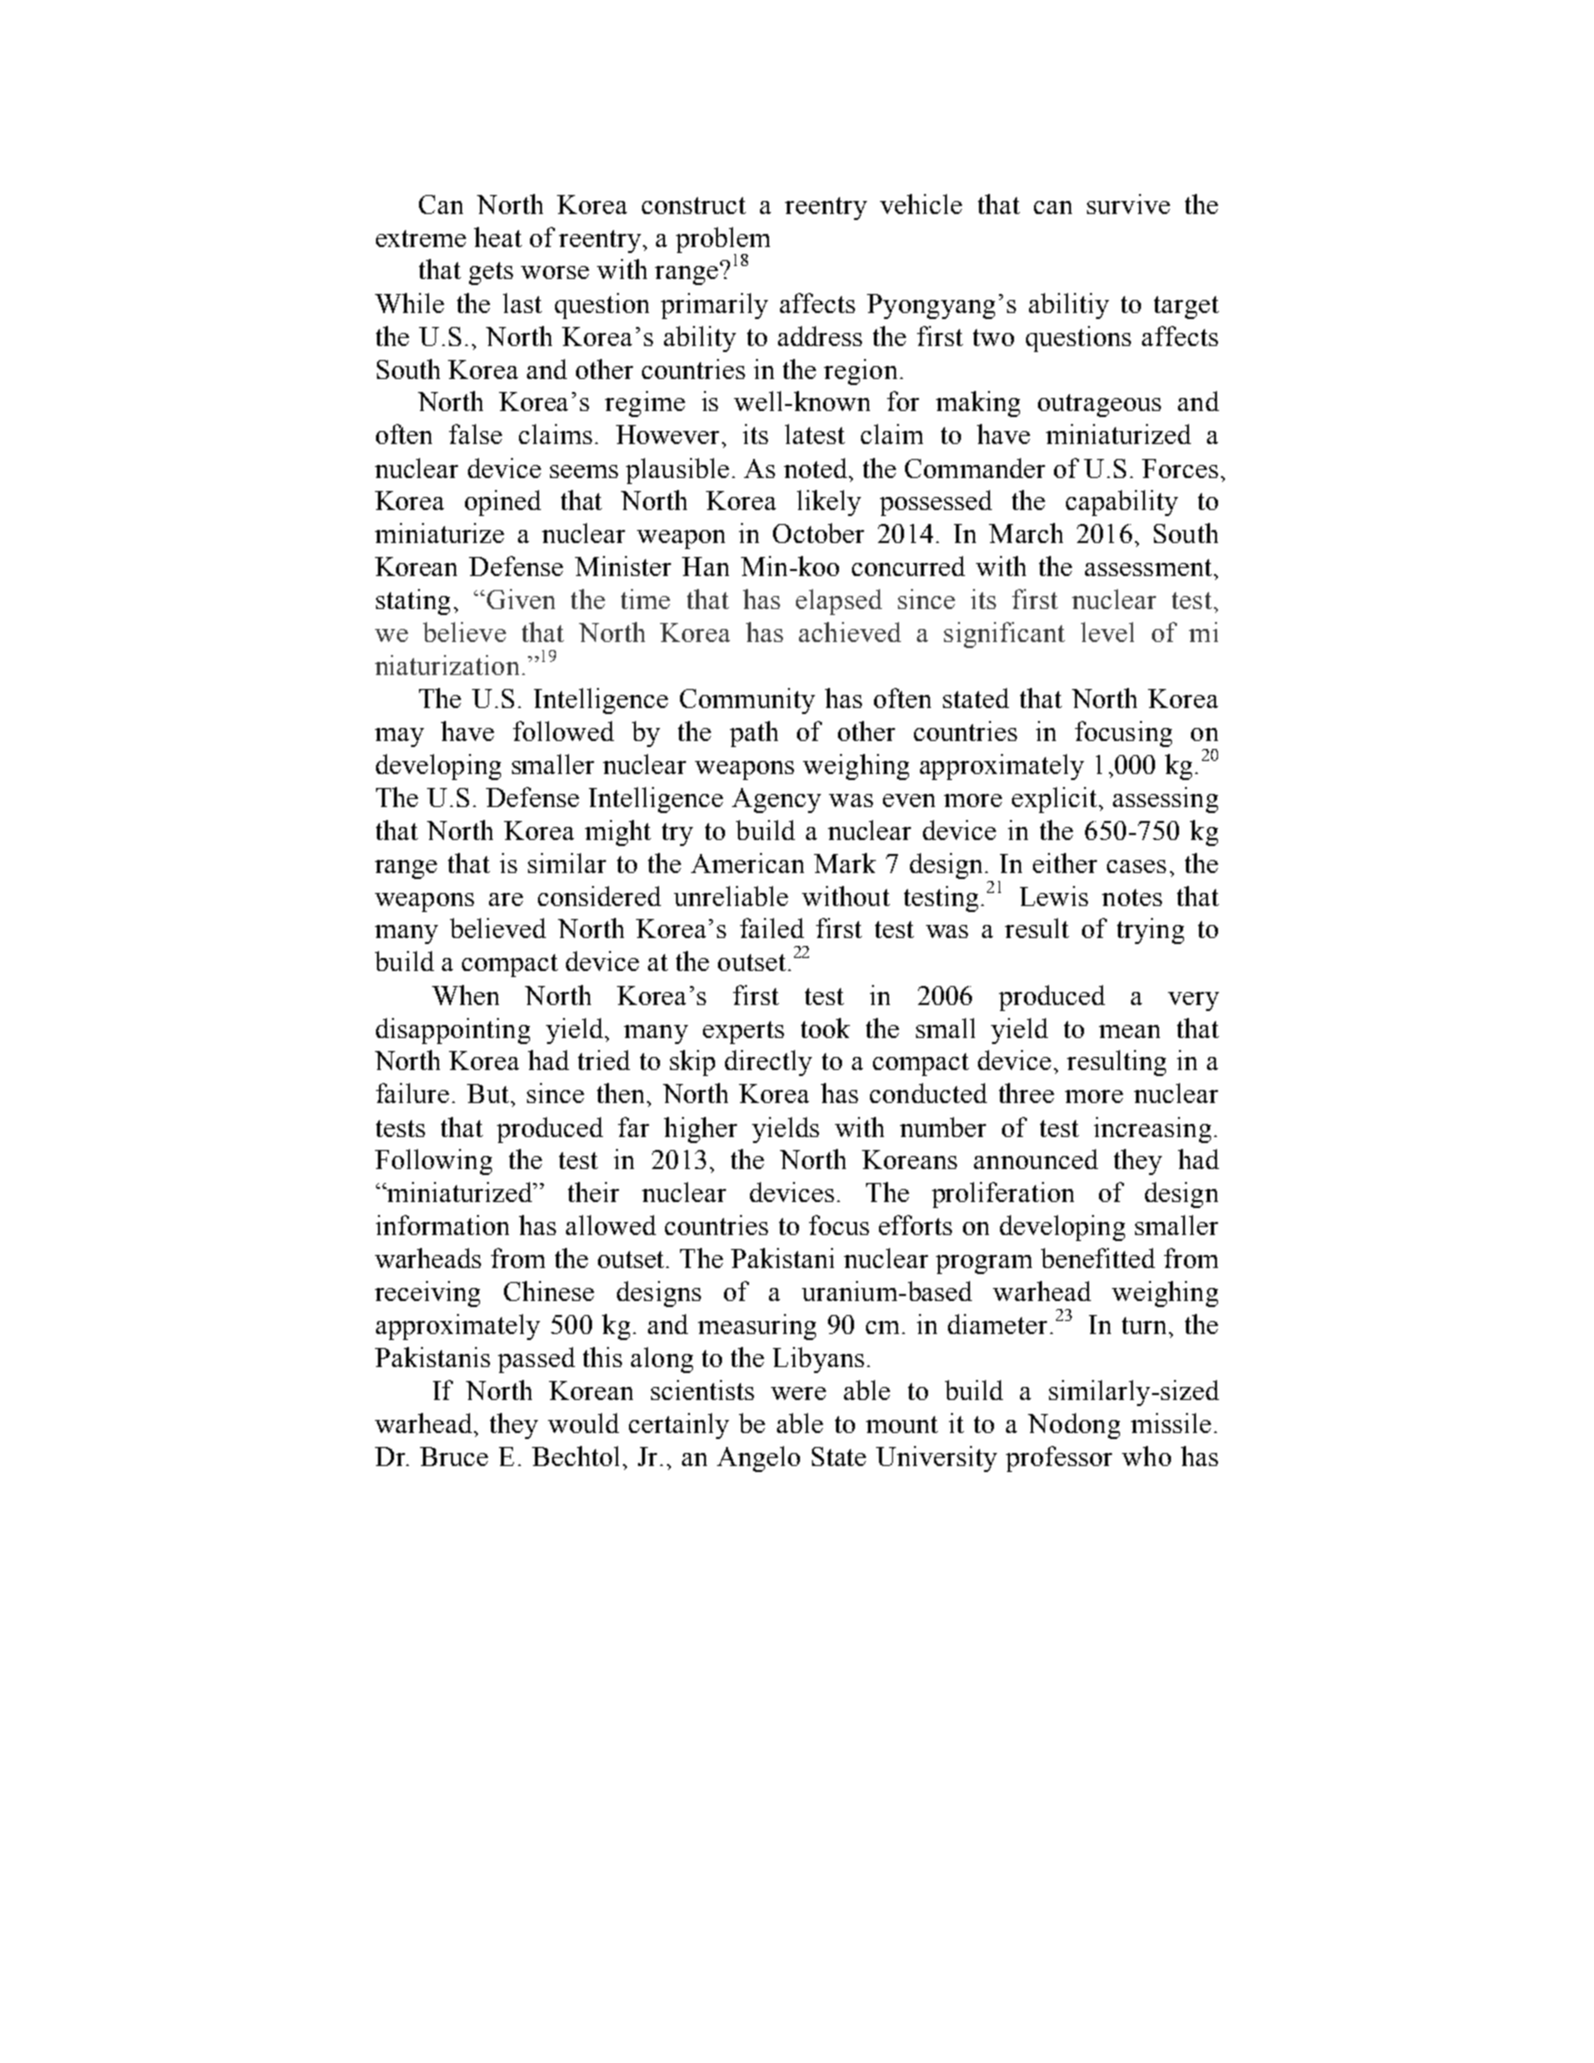 The image size is (1594, 2063). Describe the element at coordinates (776, 800) in the screenshot. I see `Agency` at that location.
